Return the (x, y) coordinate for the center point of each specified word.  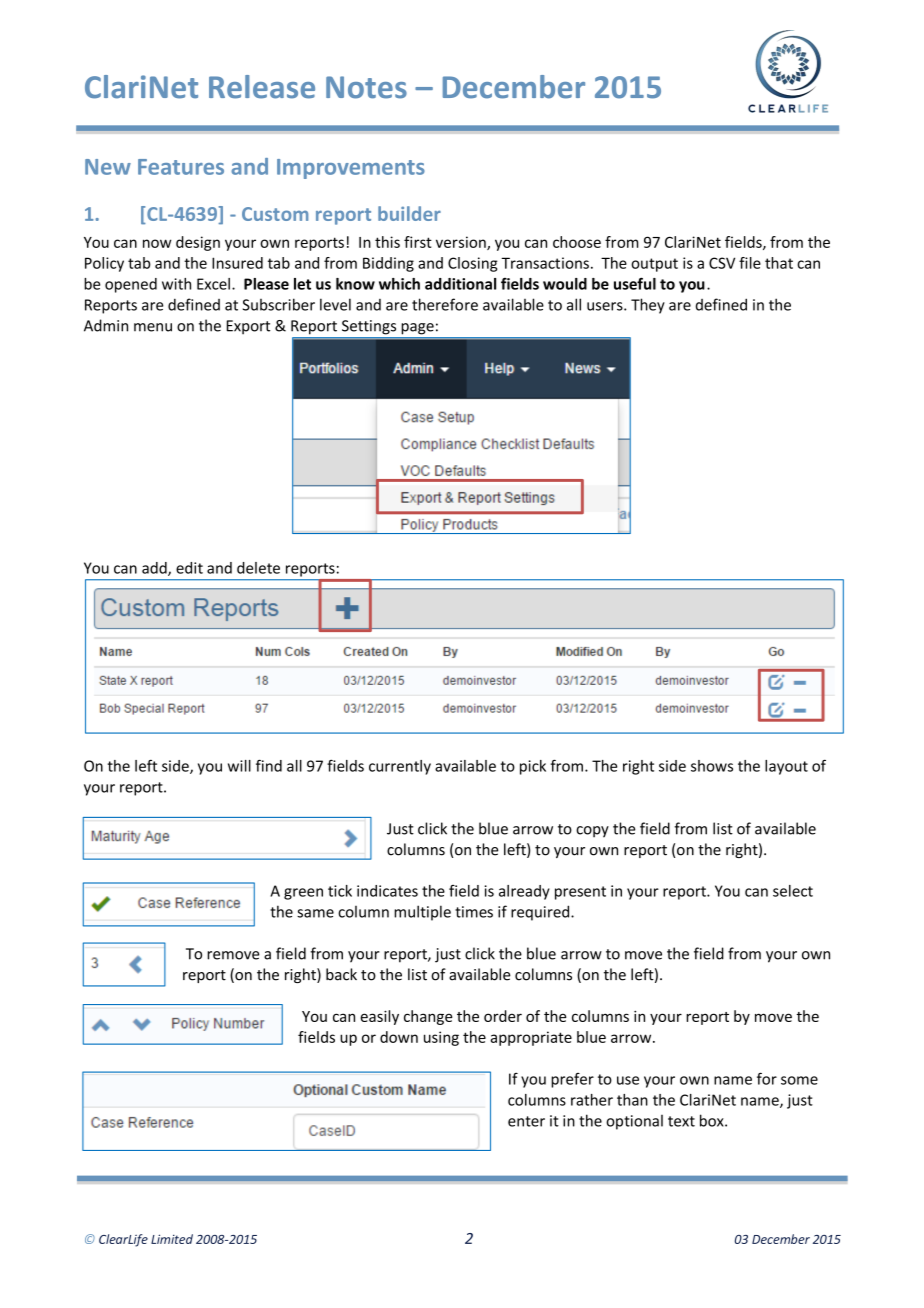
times (474, 912)
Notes (366, 87)
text (681, 1121)
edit (189, 568)
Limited (172, 1239)
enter (526, 1121)
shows (712, 766)
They (648, 306)
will (239, 766)
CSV (722, 263)
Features (181, 167)
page (418, 328)
